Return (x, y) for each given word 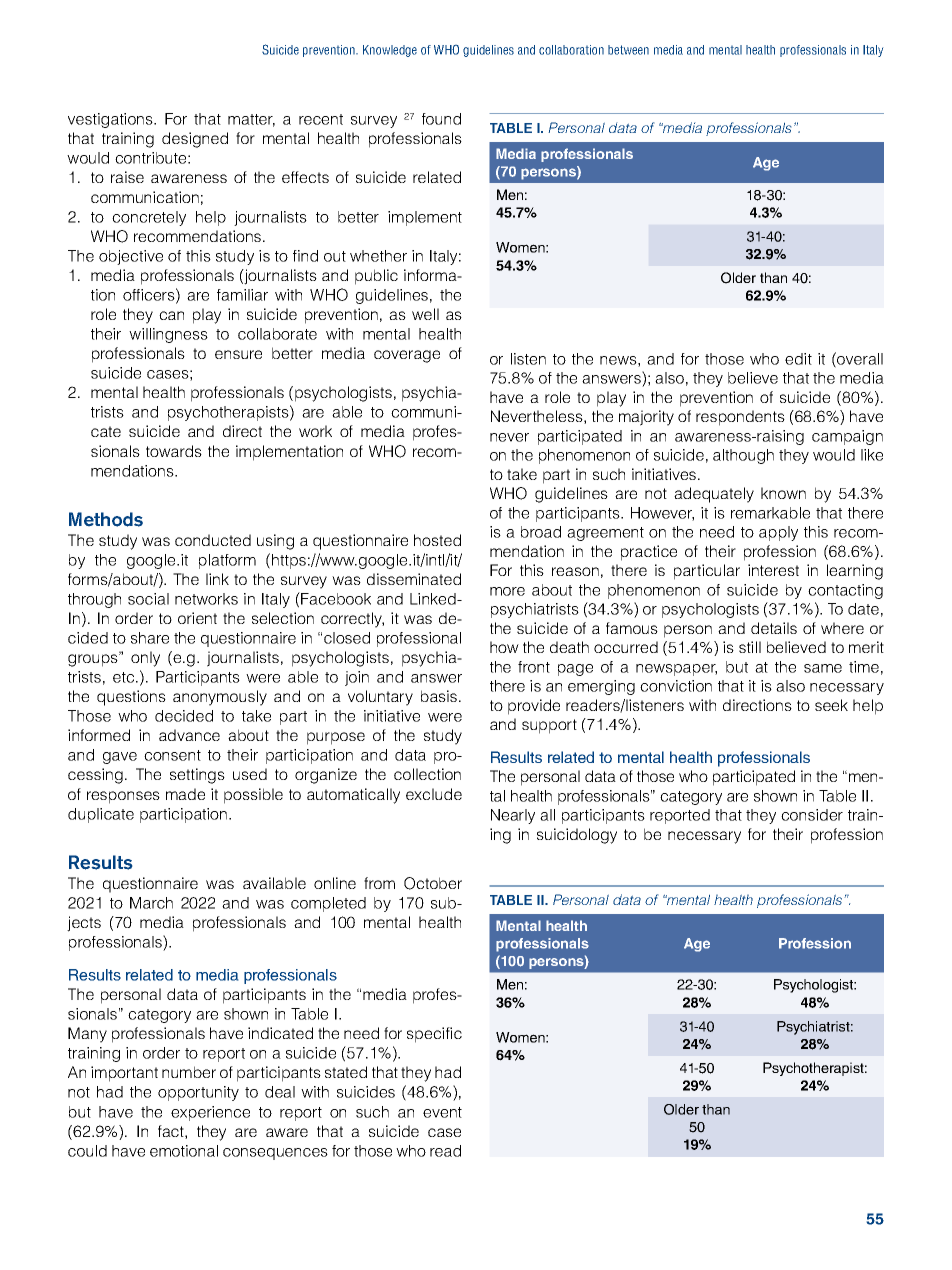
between (628, 50)
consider (812, 815)
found (441, 119)
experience (210, 1113)
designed (195, 140)
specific (434, 1035)
